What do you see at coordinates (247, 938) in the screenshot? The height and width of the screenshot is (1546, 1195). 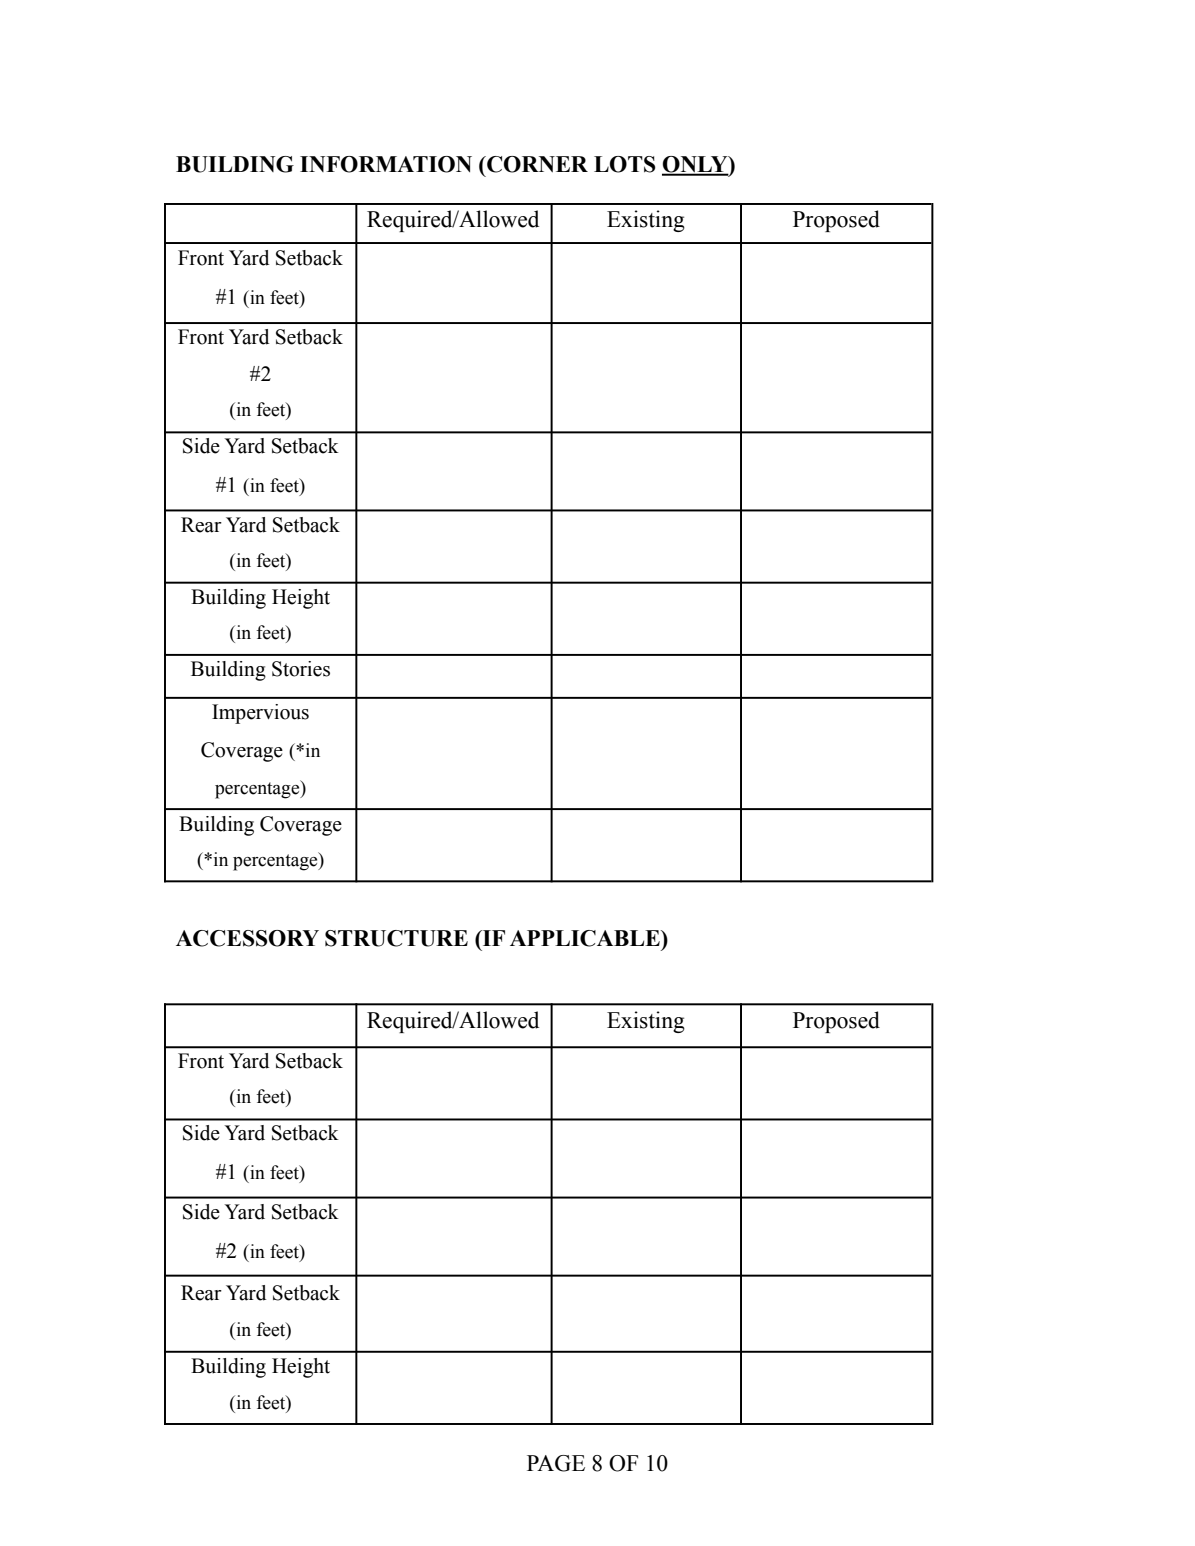 I see `ACCESSORY` at bounding box center [247, 938].
